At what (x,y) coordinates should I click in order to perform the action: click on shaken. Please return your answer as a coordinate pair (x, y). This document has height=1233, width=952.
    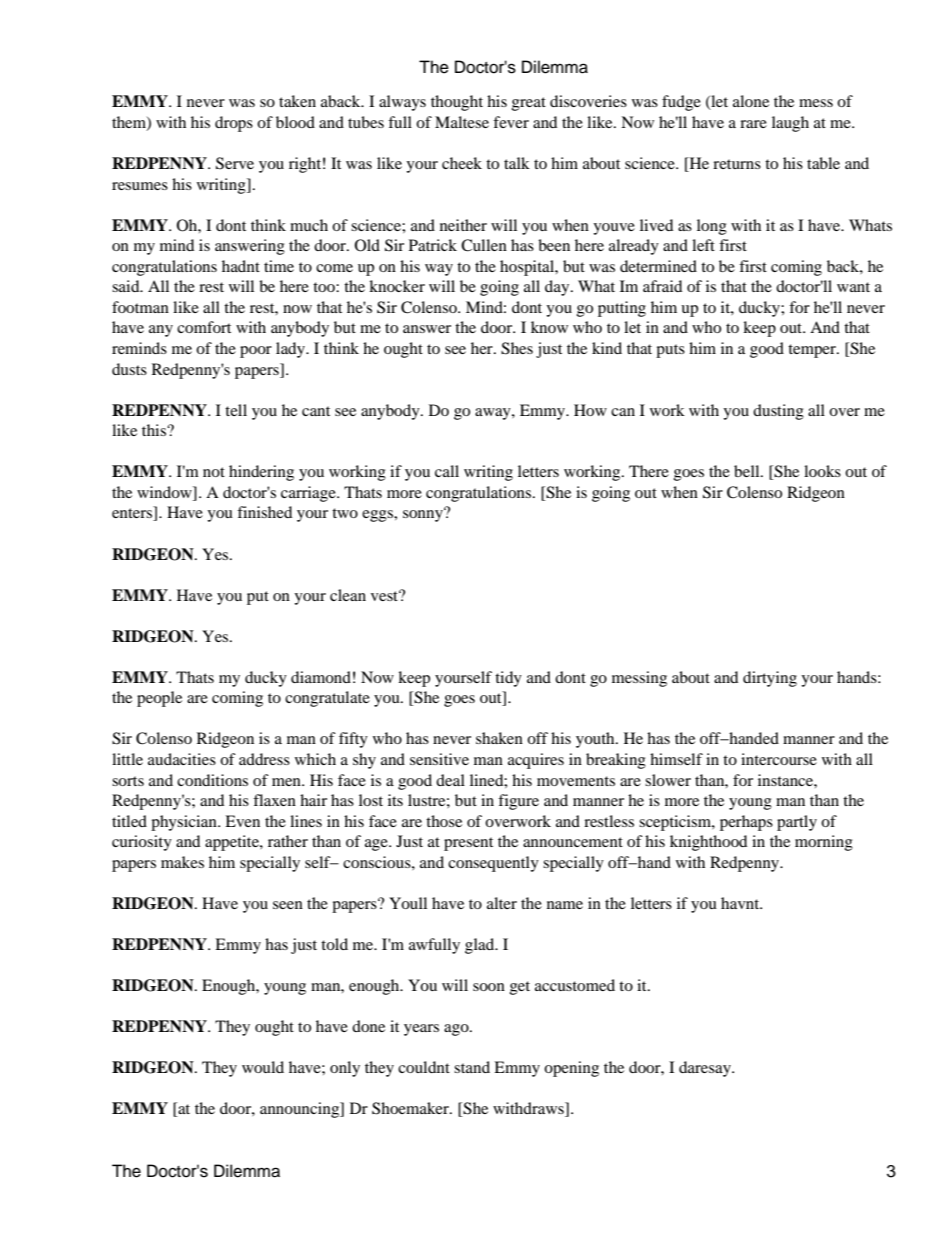
    Looking at the image, I should click on (499, 738).
